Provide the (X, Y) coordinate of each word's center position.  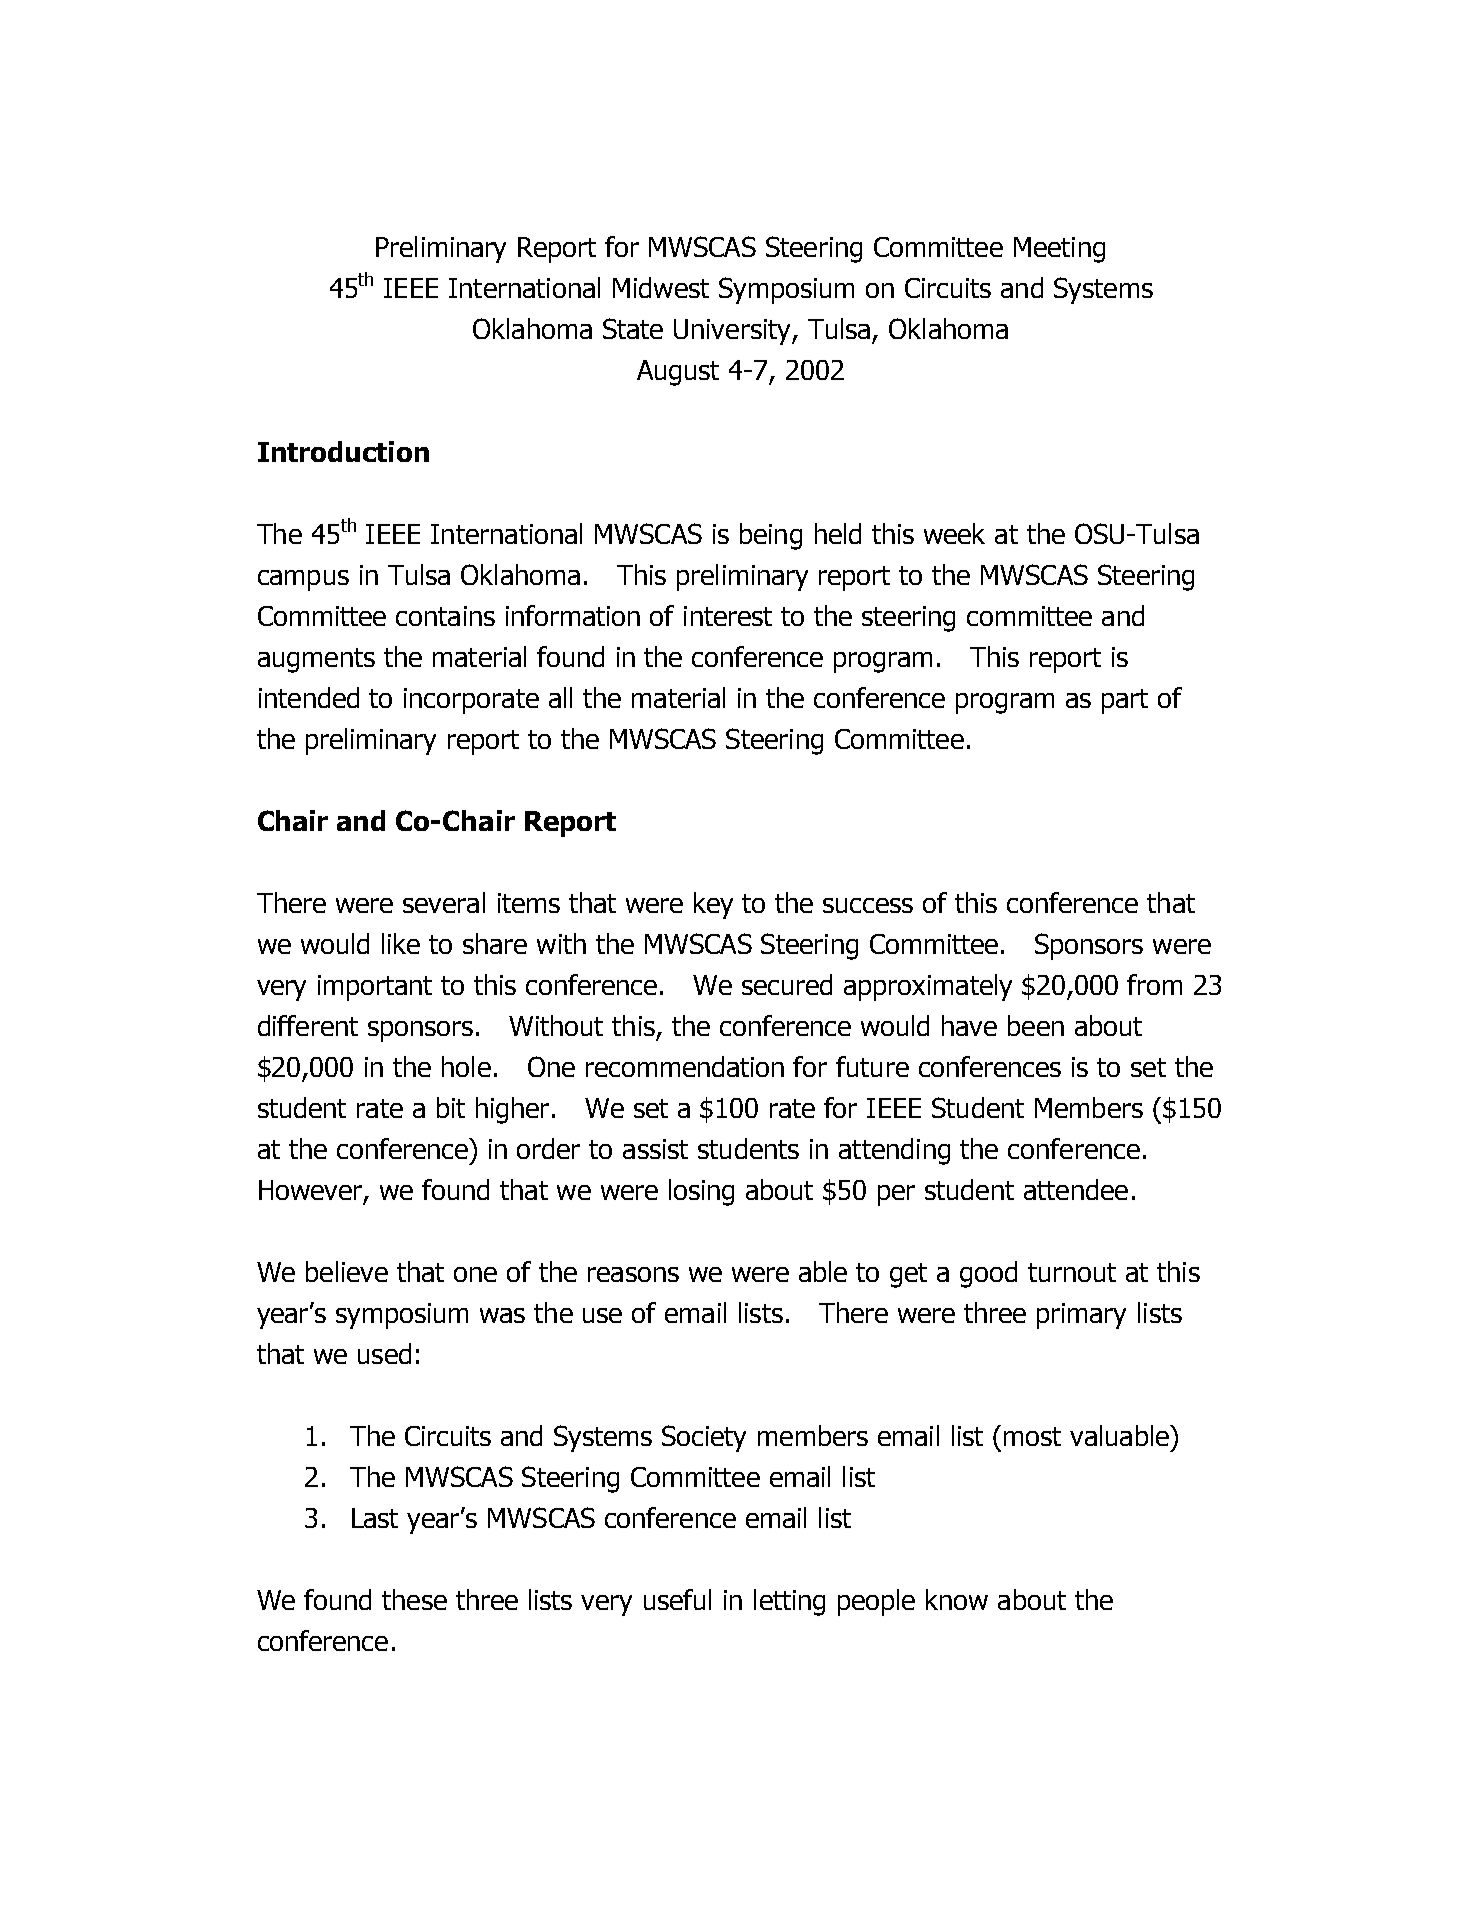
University (733, 332)
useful (677, 1599)
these (414, 1599)
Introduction (343, 451)
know (957, 1599)
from (1154, 984)
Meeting (1059, 250)
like (401, 943)
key (713, 905)
